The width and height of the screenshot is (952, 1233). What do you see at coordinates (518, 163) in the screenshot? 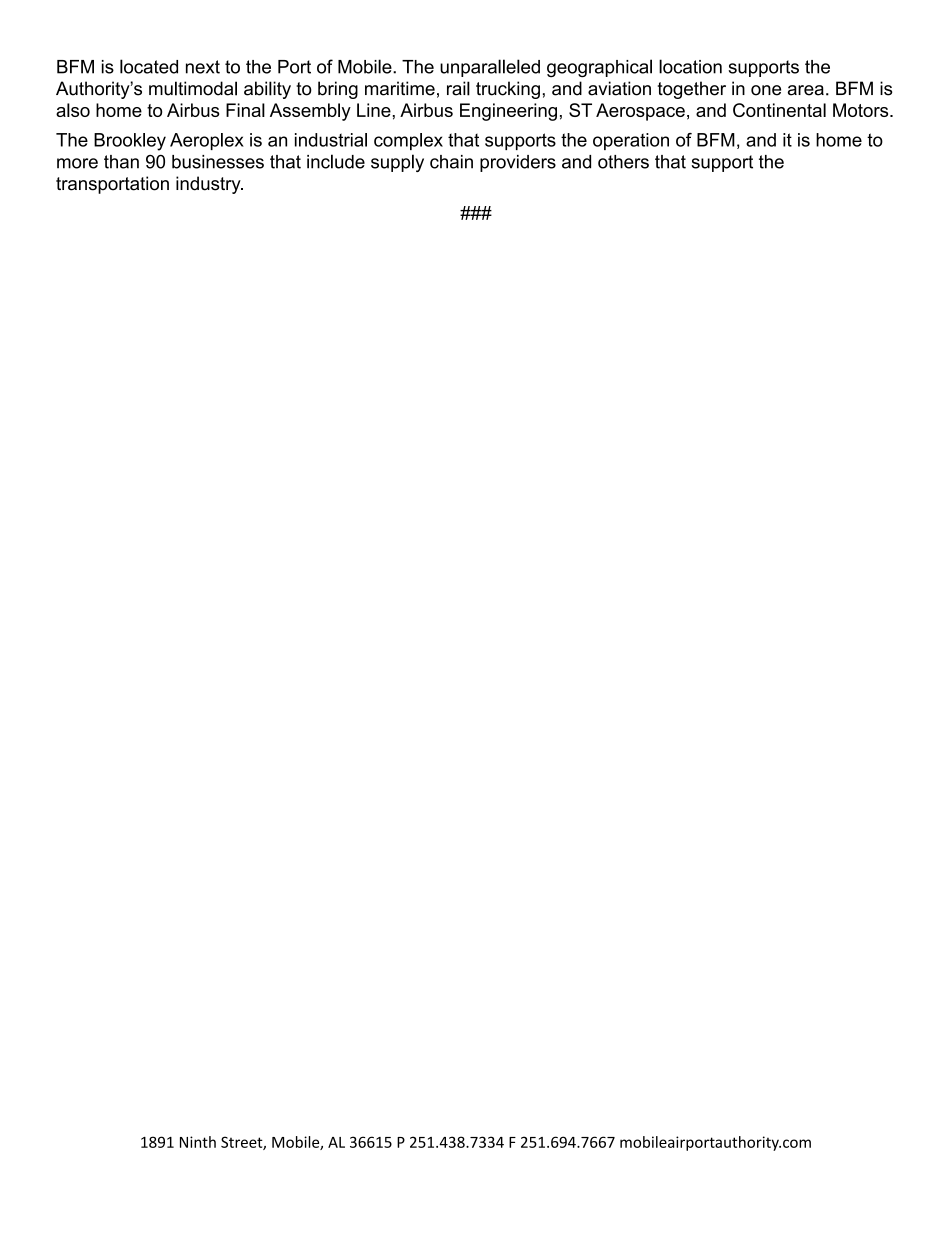
I see `providers` at bounding box center [518, 163].
